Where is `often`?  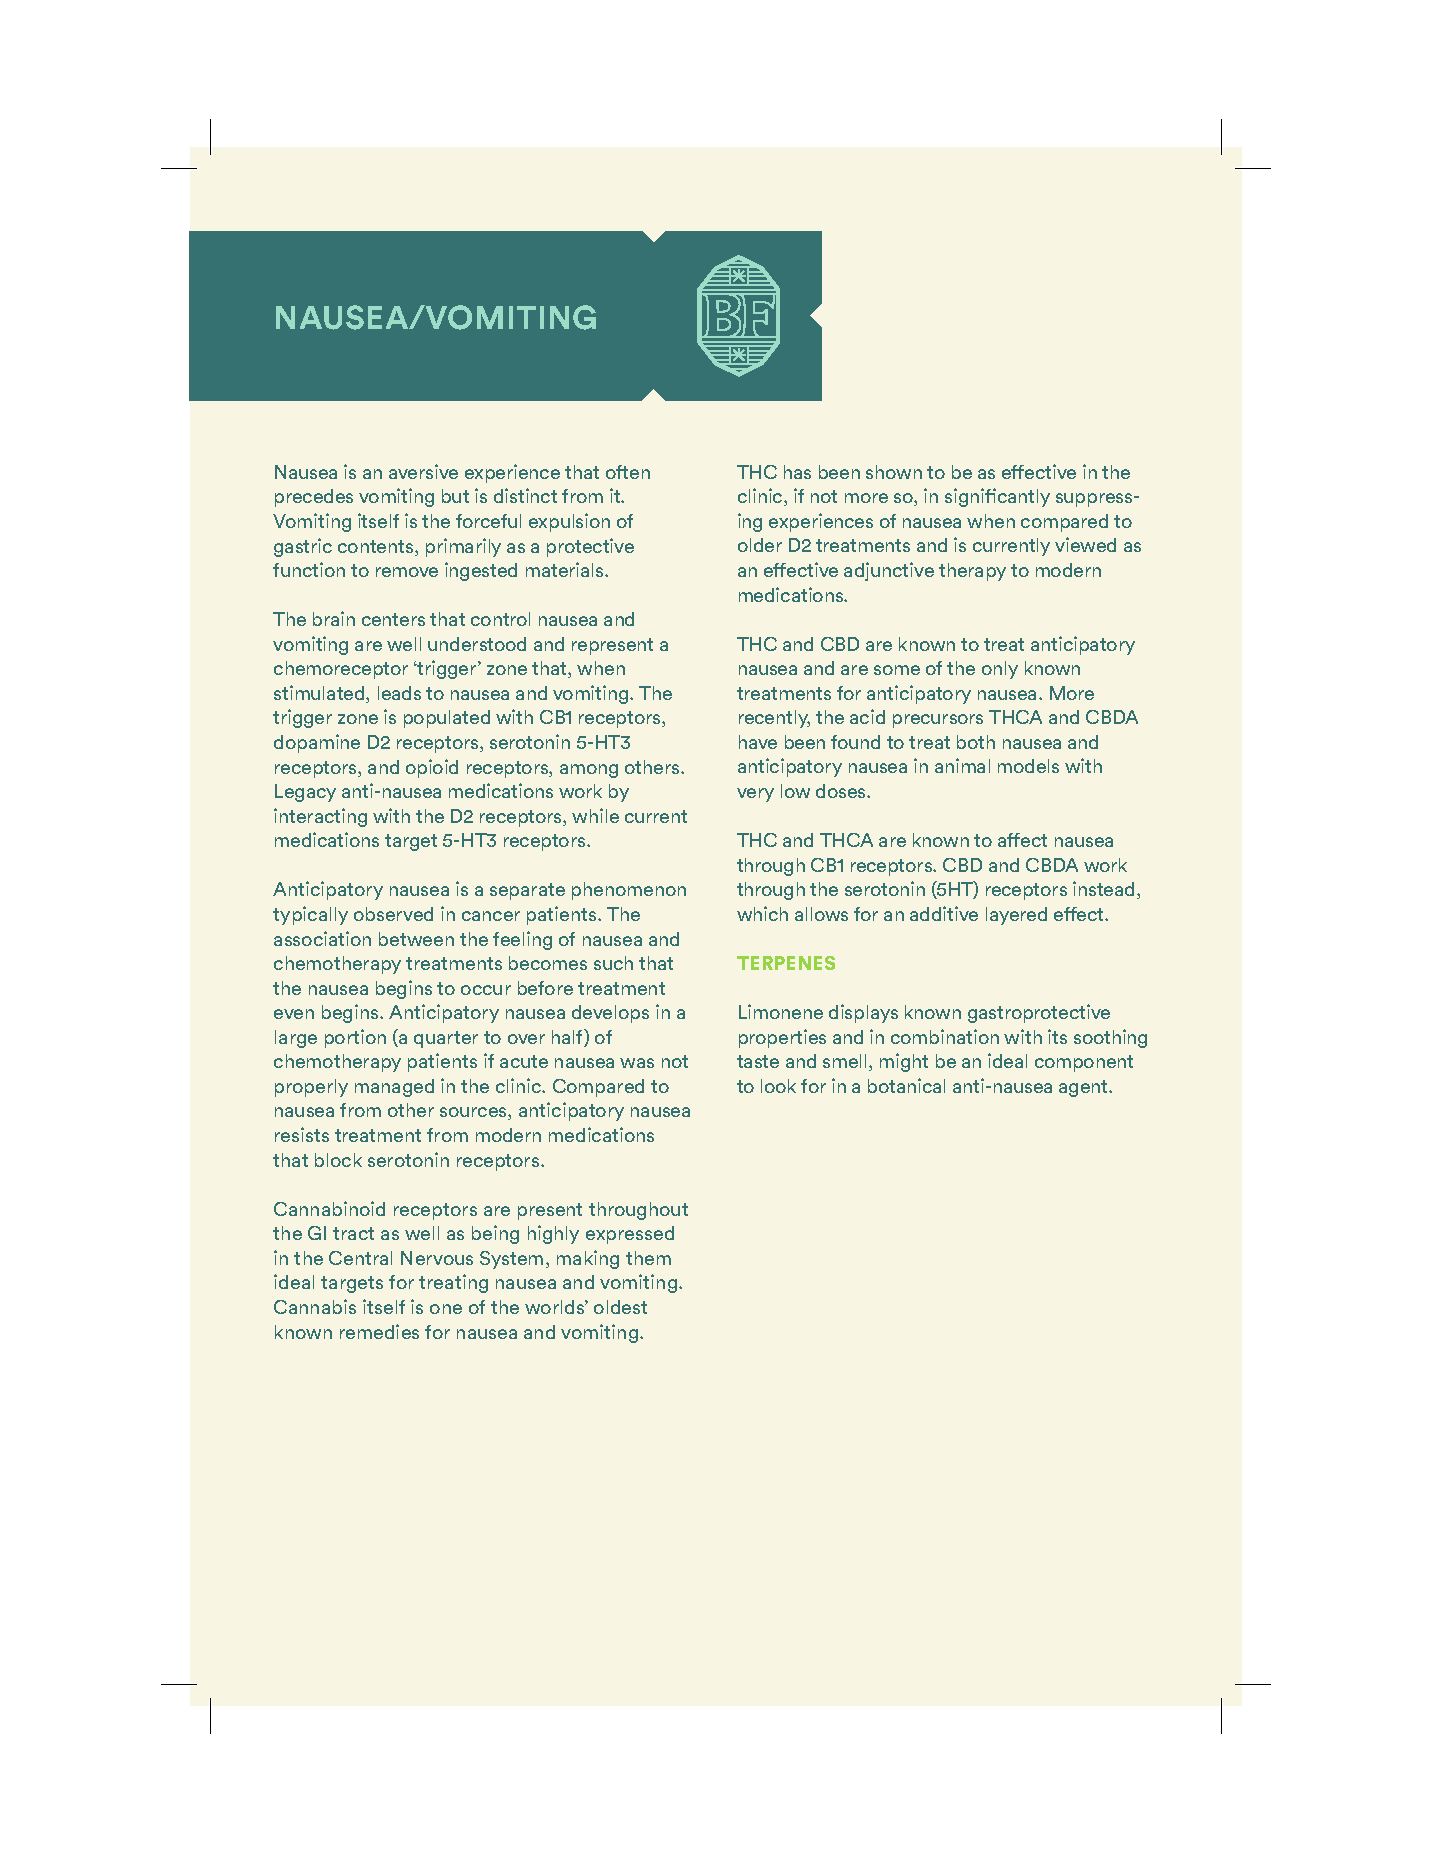
often is located at coordinates (628, 472).
